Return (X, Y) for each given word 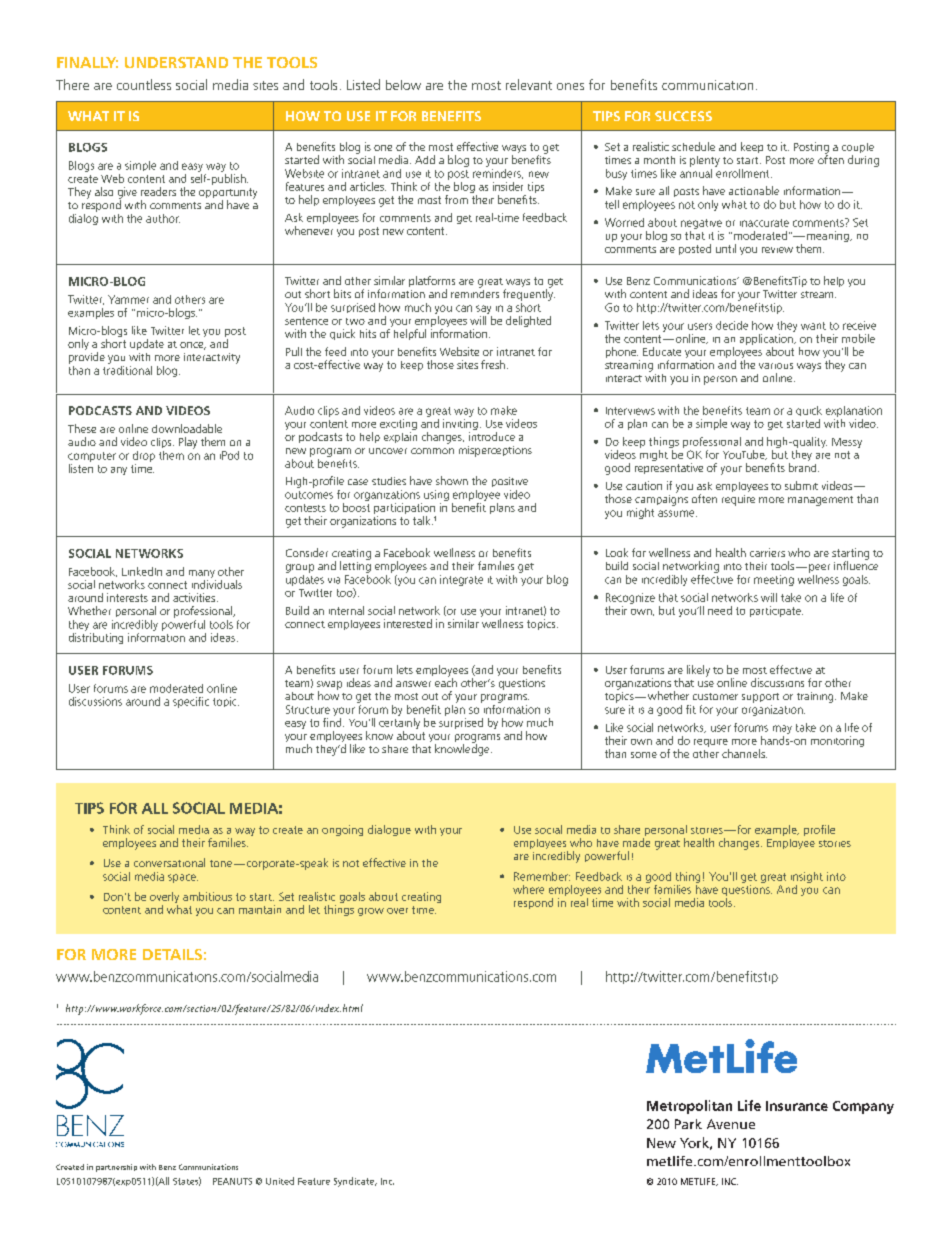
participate (776, 611)
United (280, 1181)
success (683, 116)
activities (195, 597)
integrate (461, 580)
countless (144, 84)
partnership (116, 1168)
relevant (529, 84)
